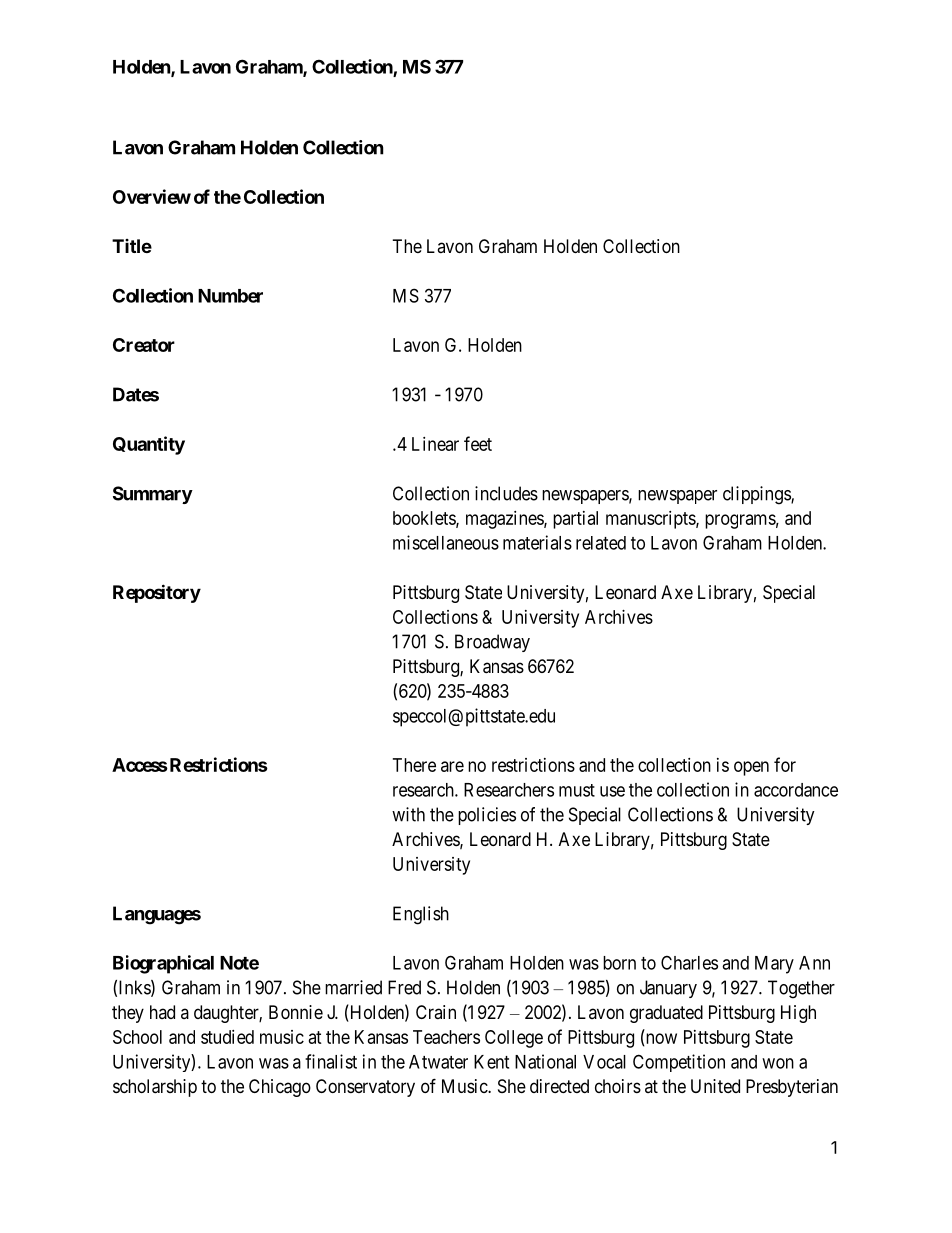 This page has width=952, height=1233. What do you see at coordinates (689, 962) in the page?
I see `Charles` at bounding box center [689, 962].
